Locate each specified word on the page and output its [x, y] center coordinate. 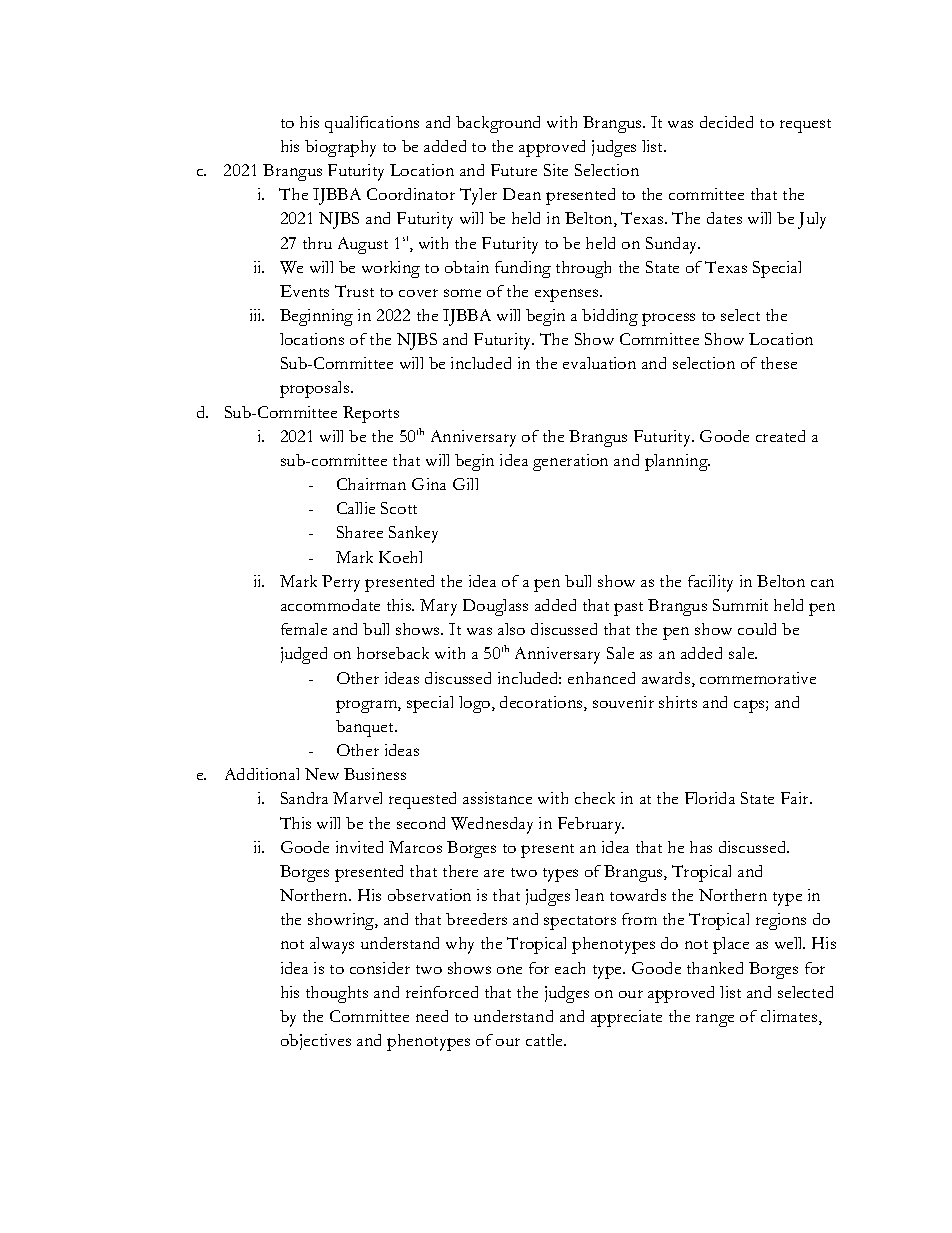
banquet [366, 728]
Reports [371, 414]
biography [340, 148]
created [780, 436]
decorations [542, 703]
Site [556, 170]
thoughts [337, 994]
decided [726, 122]
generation [570, 462]
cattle [546, 1040]
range [715, 1020]
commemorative [758, 678]
